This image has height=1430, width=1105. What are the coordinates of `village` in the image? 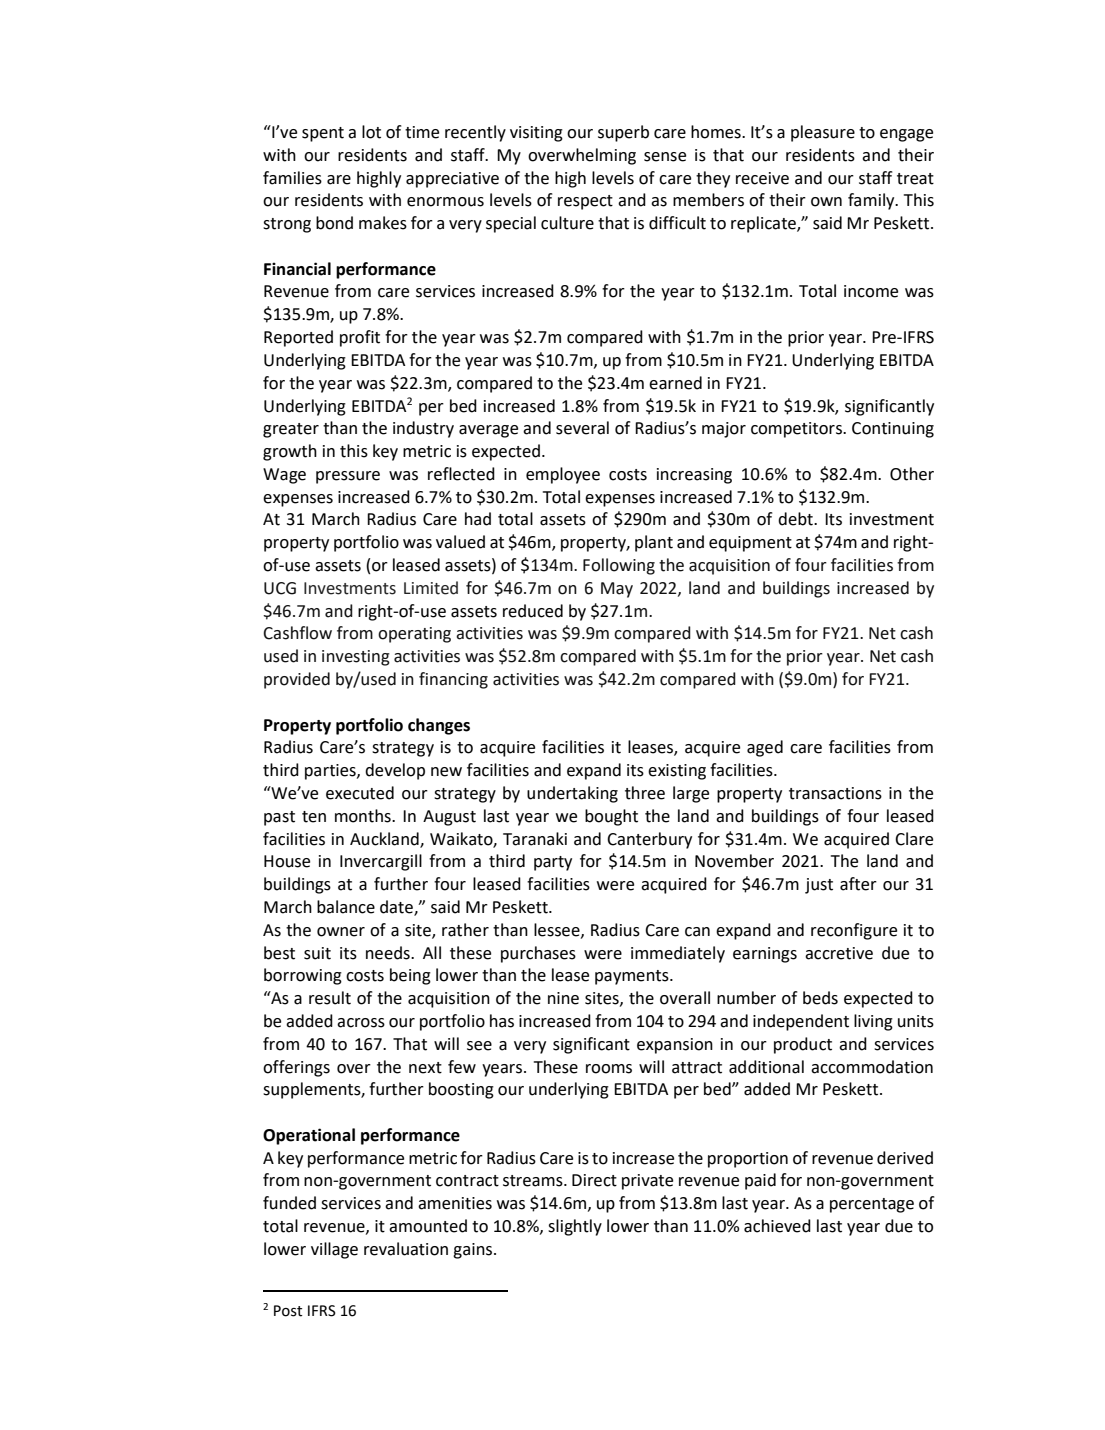 It's located at (334, 1250).
